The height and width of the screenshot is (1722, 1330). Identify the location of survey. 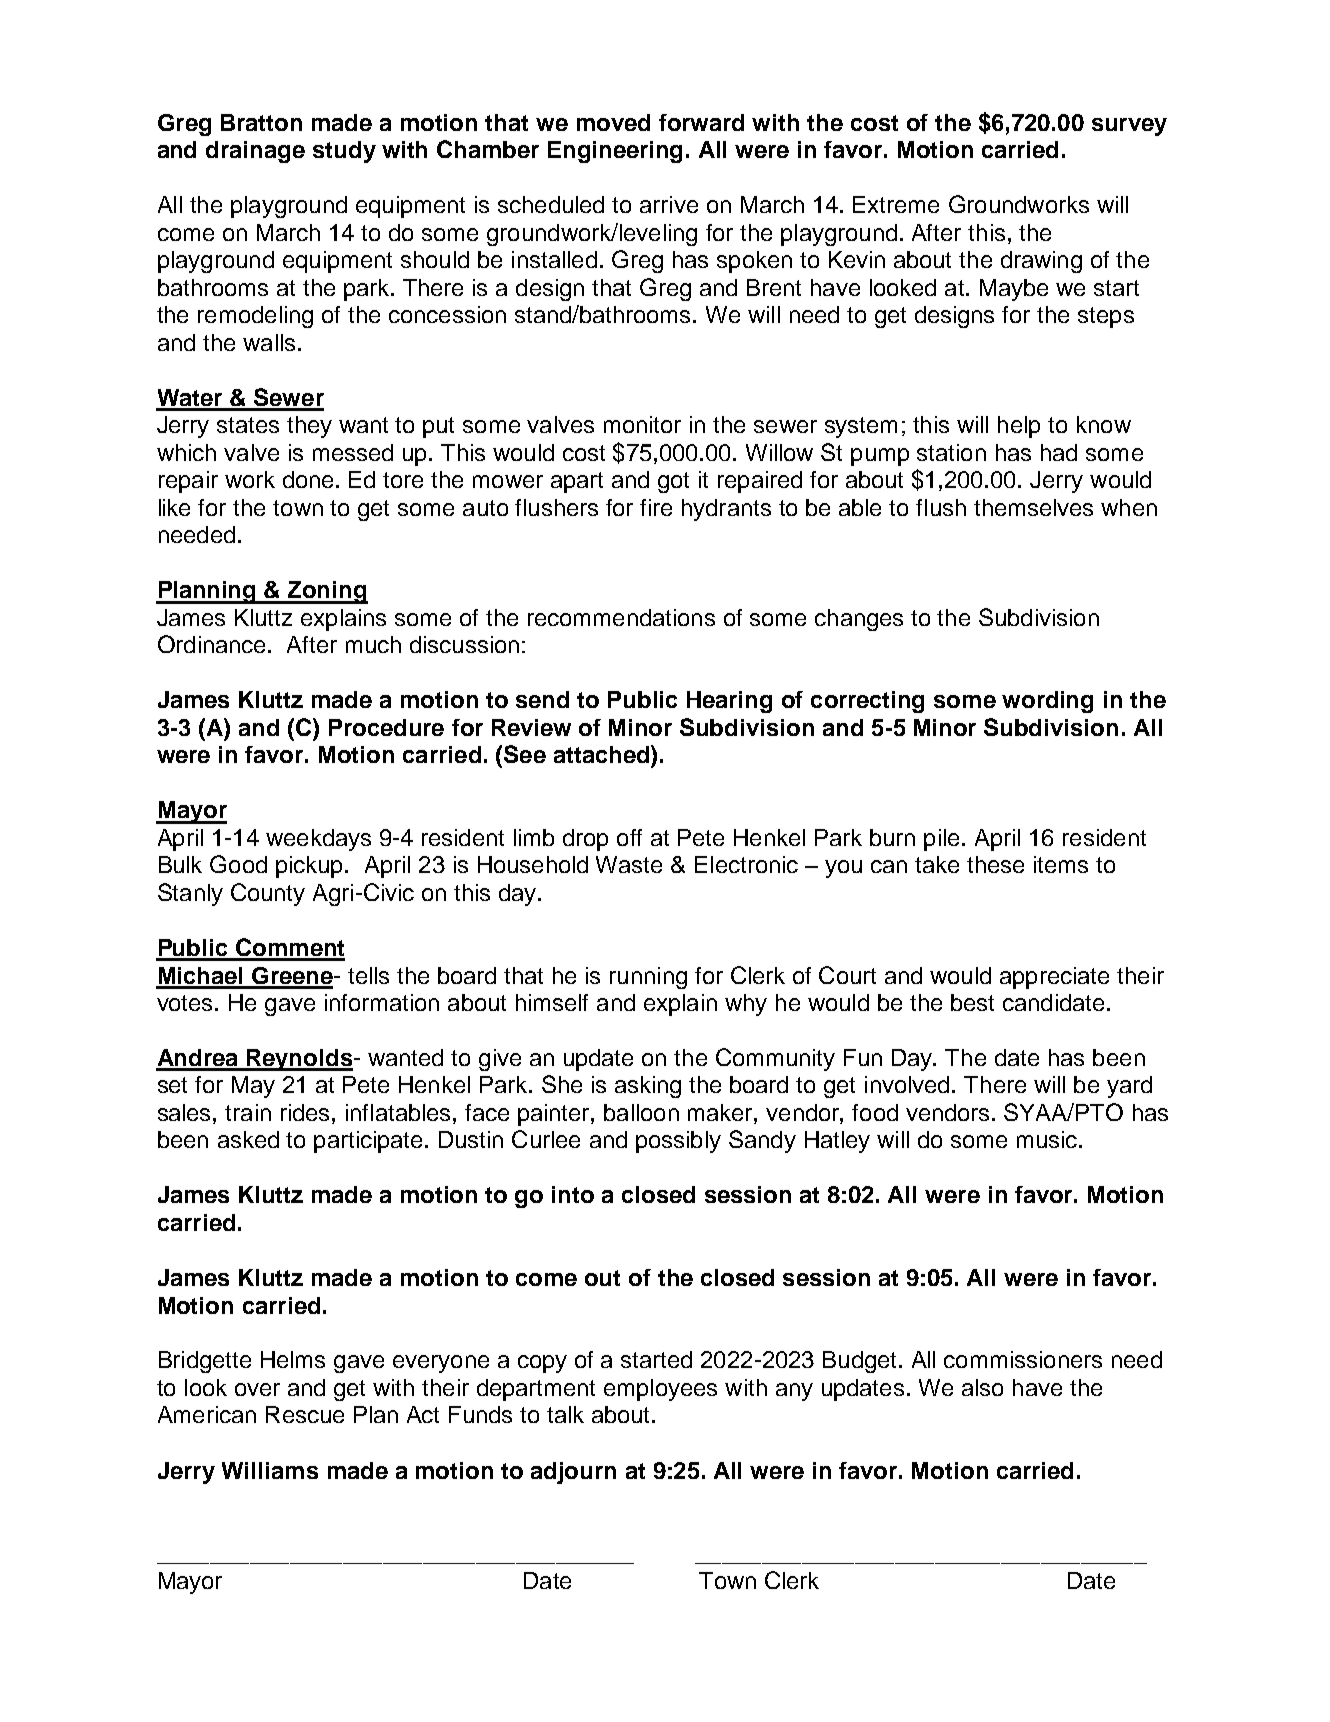
(1129, 127).
